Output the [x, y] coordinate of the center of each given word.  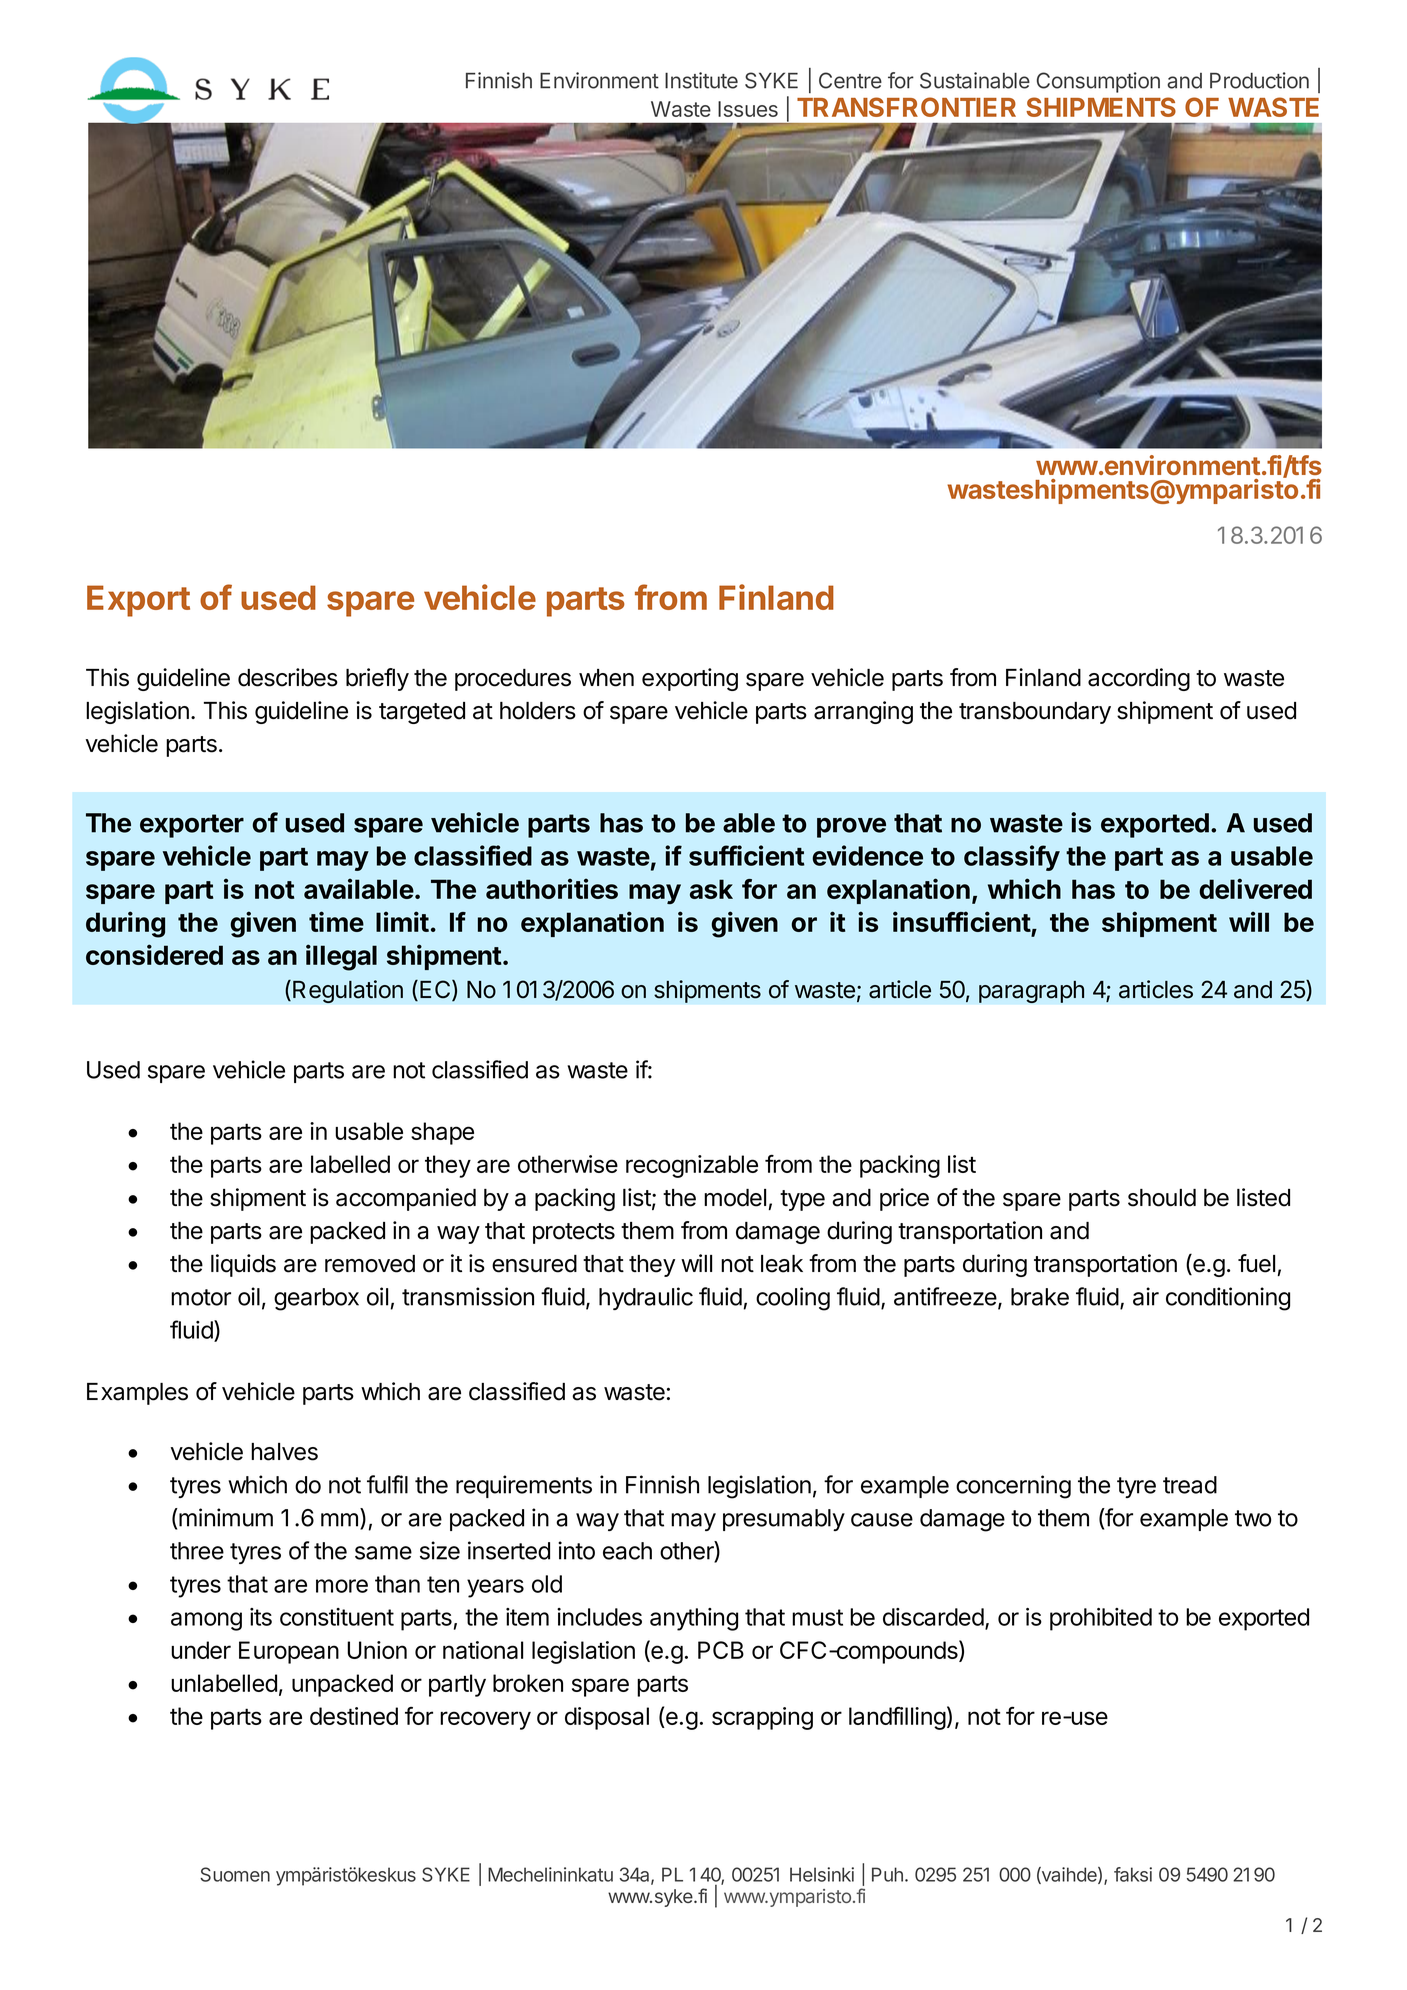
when [606, 678]
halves [284, 1452]
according [1139, 679]
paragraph [1031, 991]
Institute [701, 80]
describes [288, 677]
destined [354, 1716]
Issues [748, 109]
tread [1190, 1485]
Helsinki [822, 1874]
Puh [887, 1874]
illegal [341, 957]
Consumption [1098, 82]
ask [711, 889]
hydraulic [646, 1298]
